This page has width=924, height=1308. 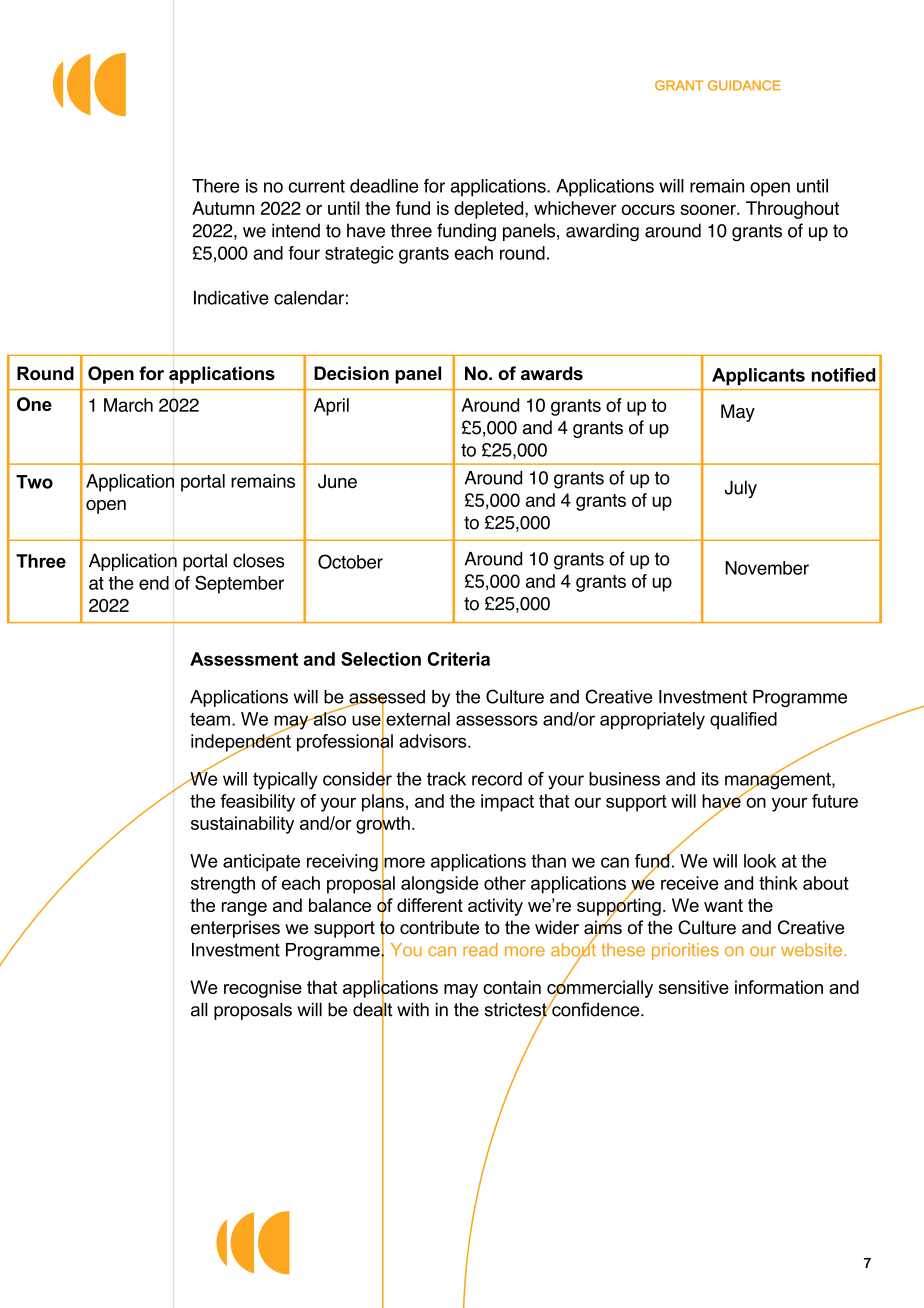 What do you see at coordinates (210, 719) in the page?
I see `team` at bounding box center [210, 719].
